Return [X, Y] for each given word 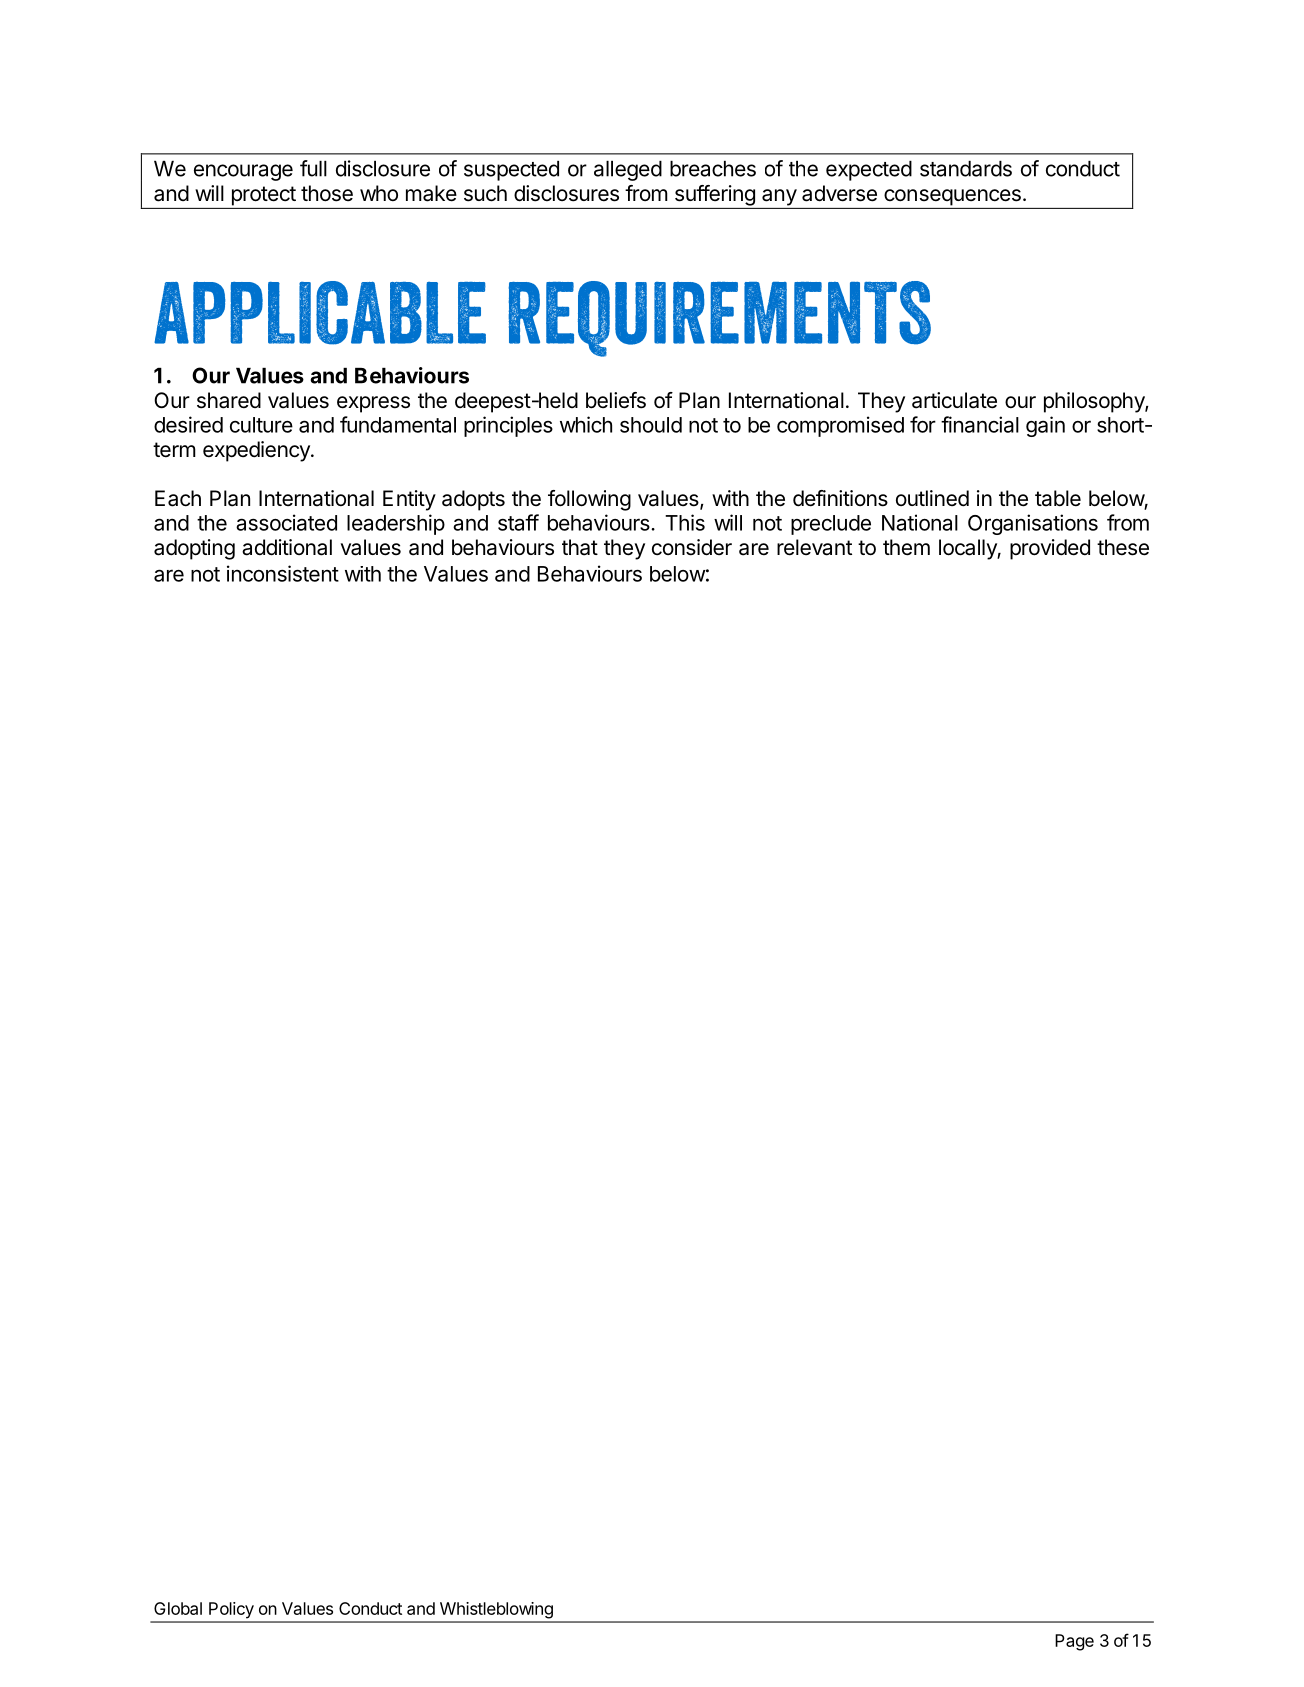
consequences [952, 197]
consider [692, 547]
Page [1074, 1642]
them [906, 547]
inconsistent [283, 573]
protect [264, 196]
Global [178, 1608]
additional [287, 547]
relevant [814, 547]
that [580, 547]
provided [1050, 549]
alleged [628, 171]
